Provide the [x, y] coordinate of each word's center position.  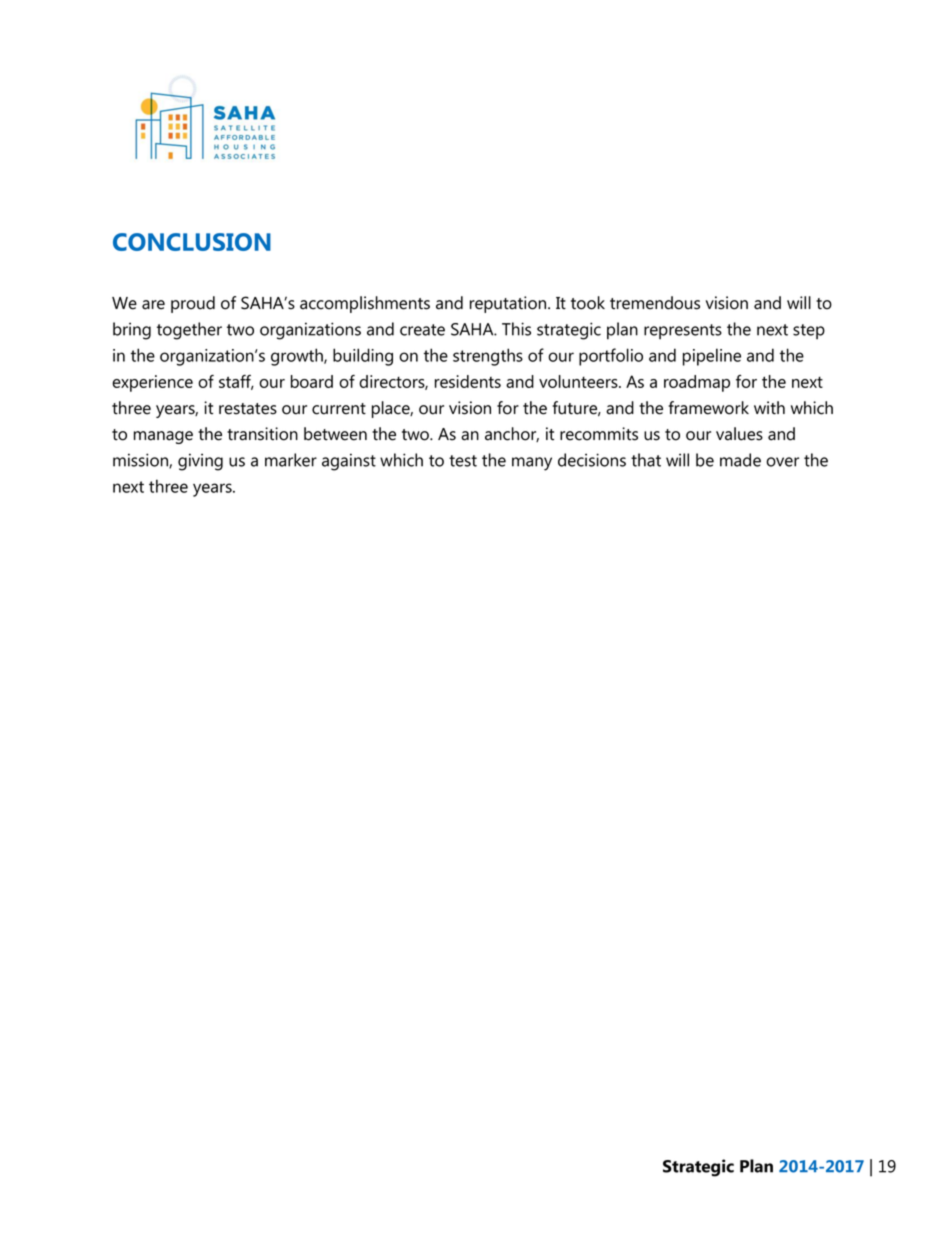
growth [298, 357]
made [740, 460]
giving [200, 462]
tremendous [655, 303]
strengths [488, 357]
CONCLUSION [192, 242]
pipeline [712, 357]
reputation [509, 304]
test [463, 461]
